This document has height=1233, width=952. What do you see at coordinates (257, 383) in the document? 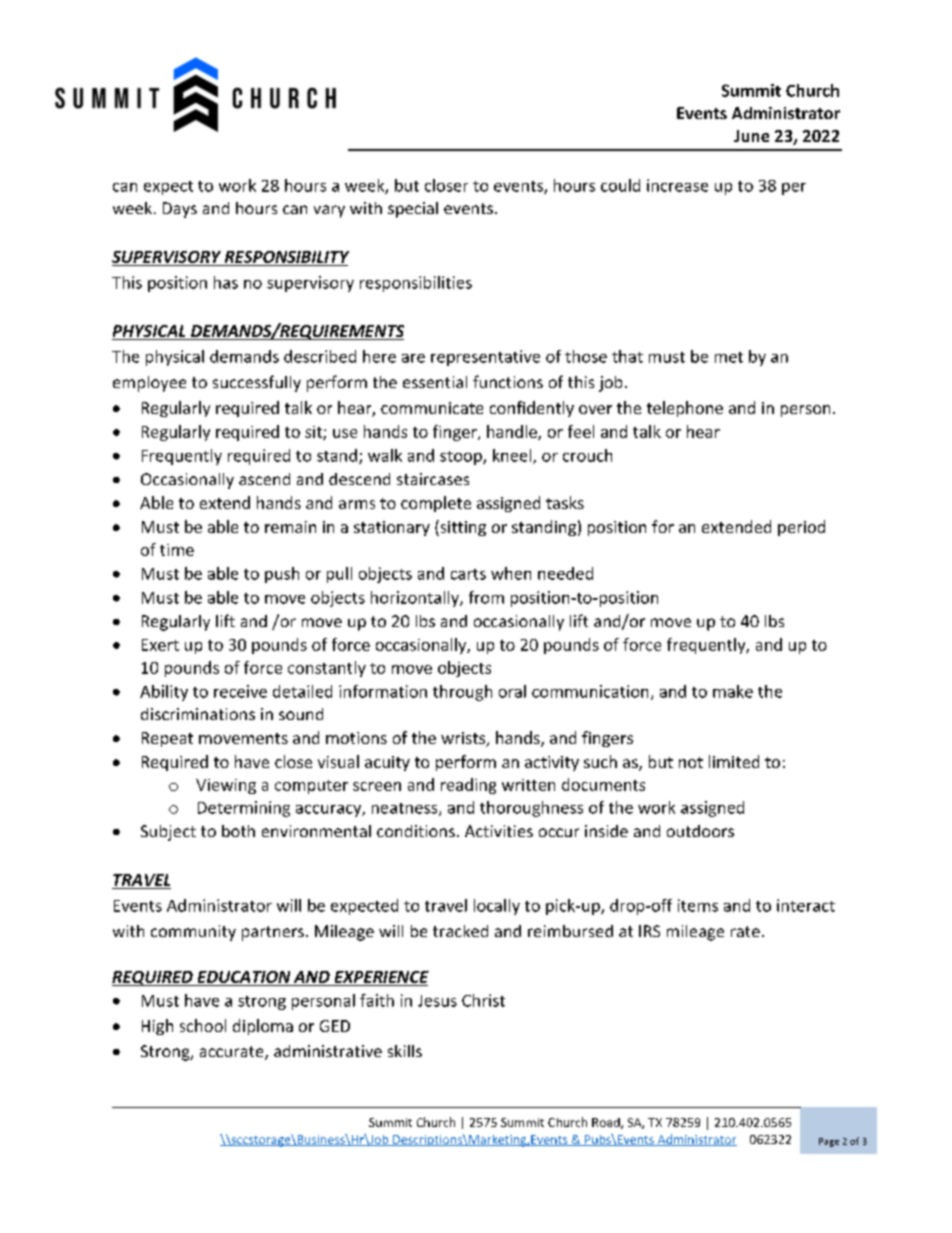
I see `successfully` at bounding box center [257, 383].
